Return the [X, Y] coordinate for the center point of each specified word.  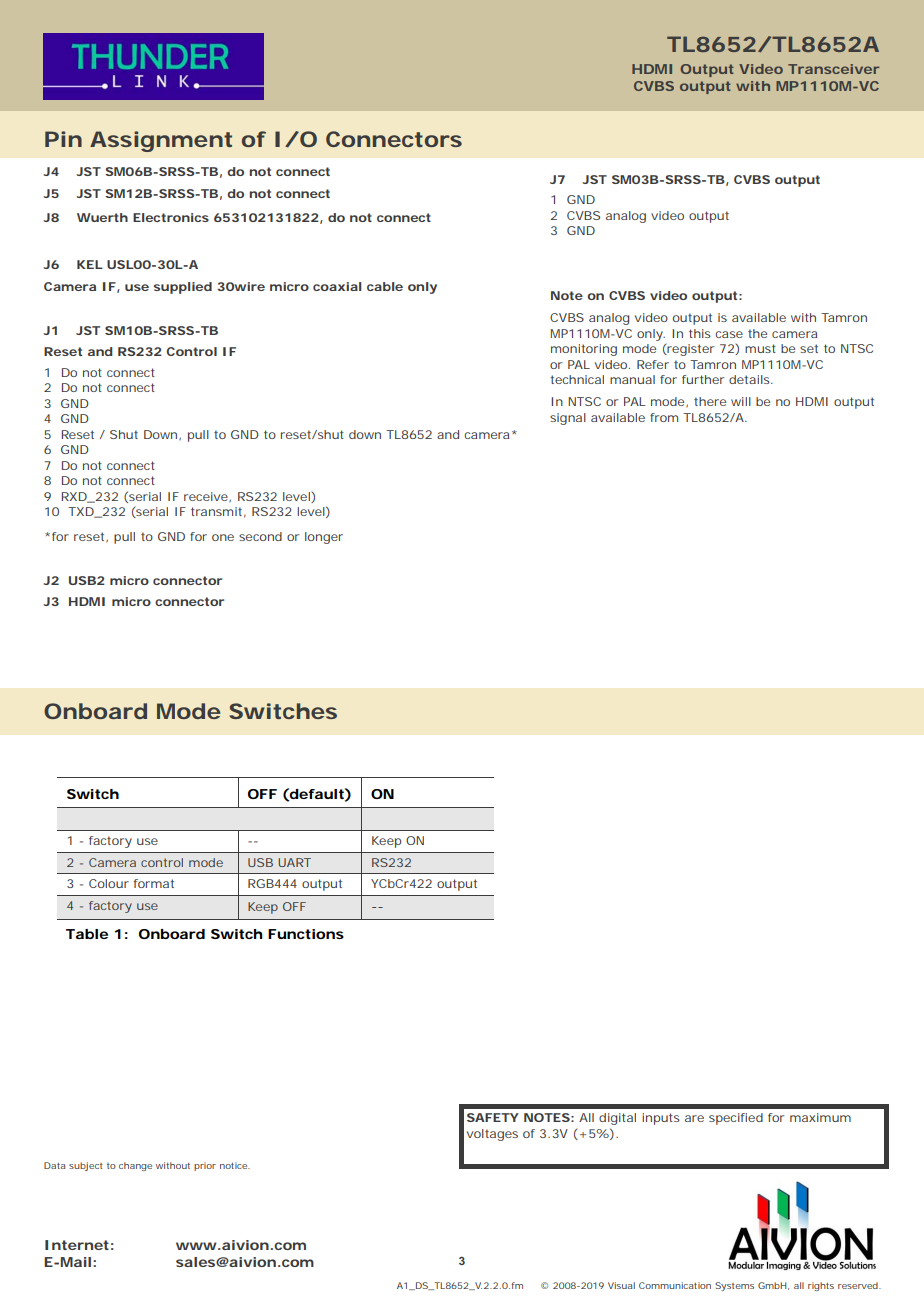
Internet [77, 1245]
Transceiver [833, 69]
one [223, 537]
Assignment [161, 141]
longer [324, 538]
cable [385, 286]
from [664, 417]
